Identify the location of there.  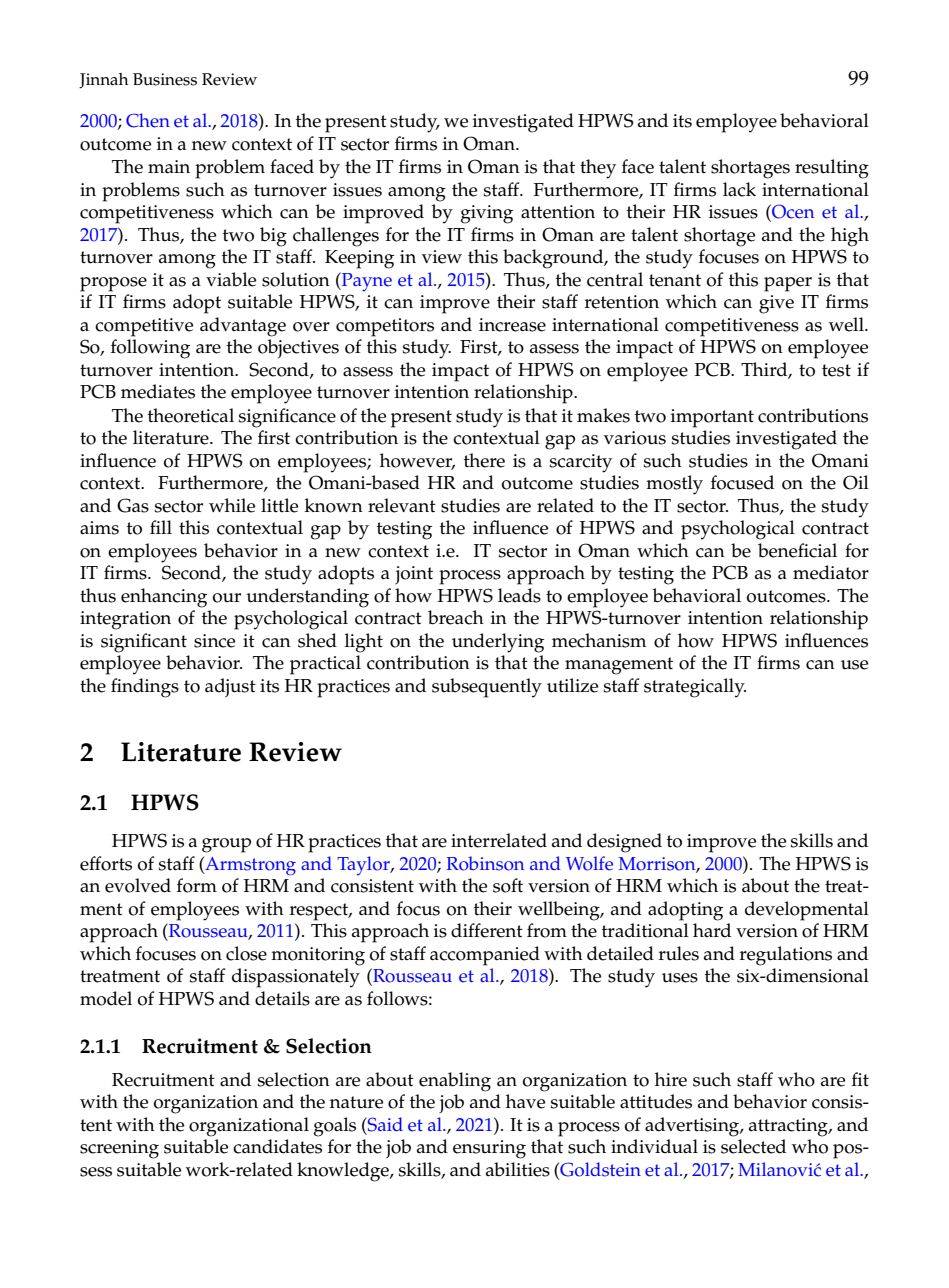
(484, 460).
